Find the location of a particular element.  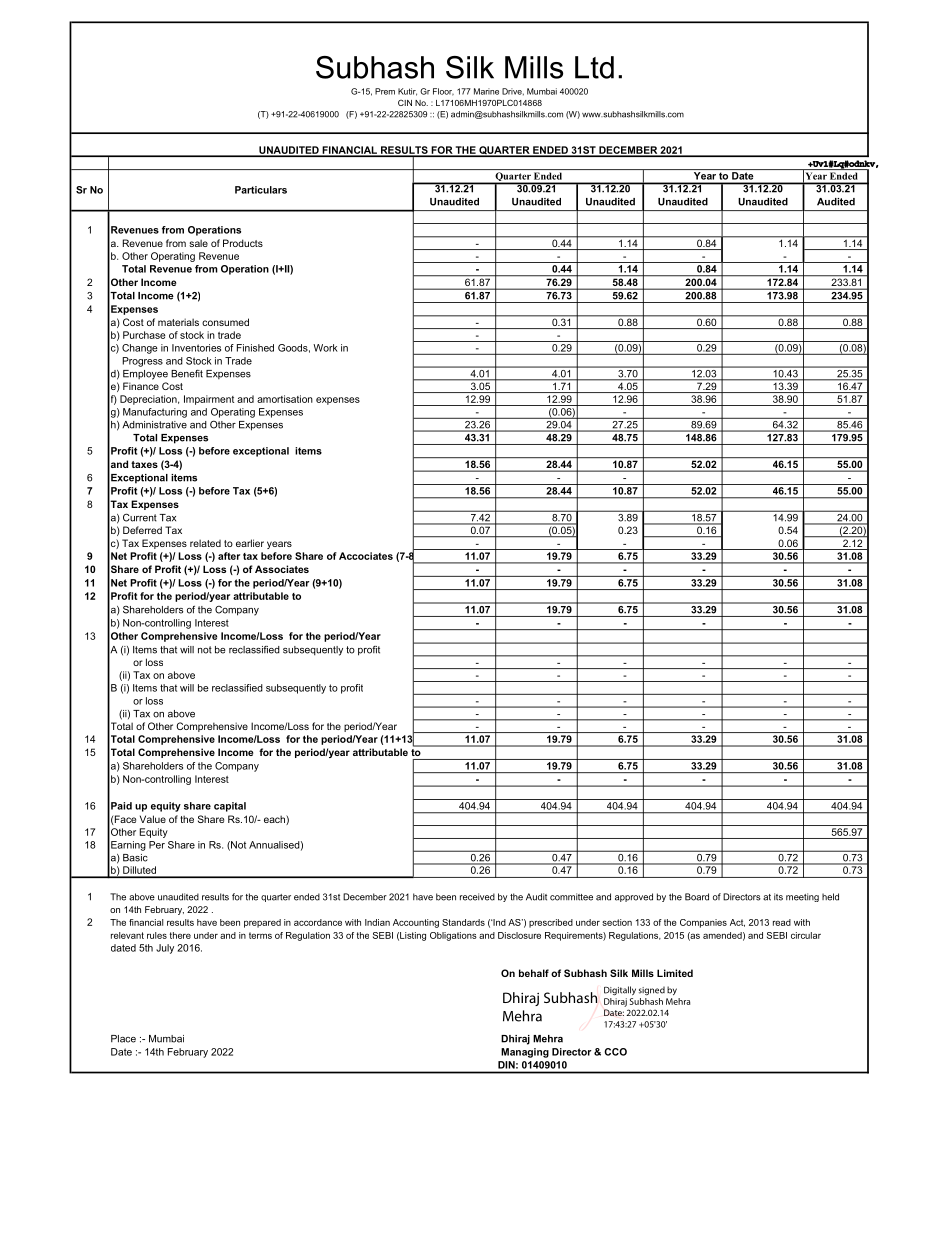

Ltd is located at coordinates (594, 67).
